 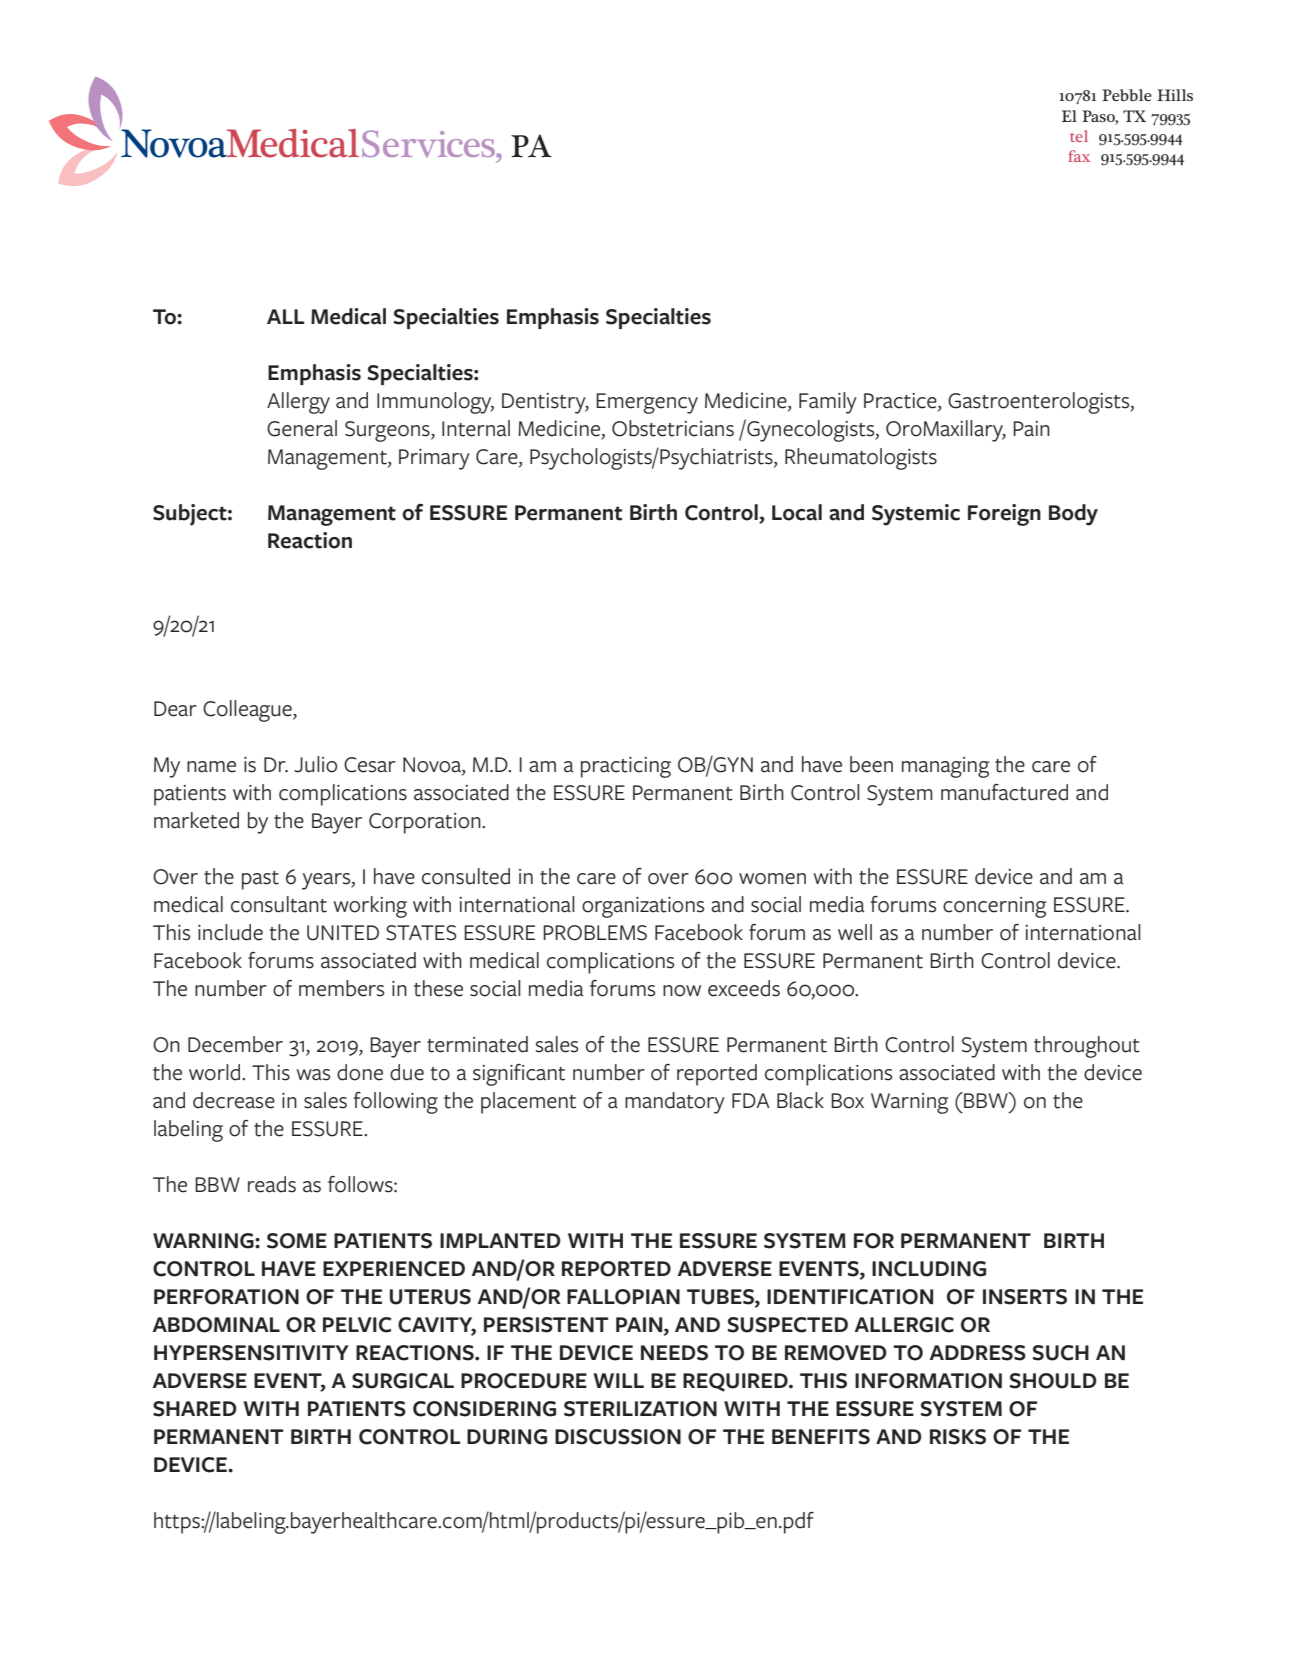 What do you see at coordinates (298, 403) in the image?
I see `Allergy` at bounding box center [298, 403].
